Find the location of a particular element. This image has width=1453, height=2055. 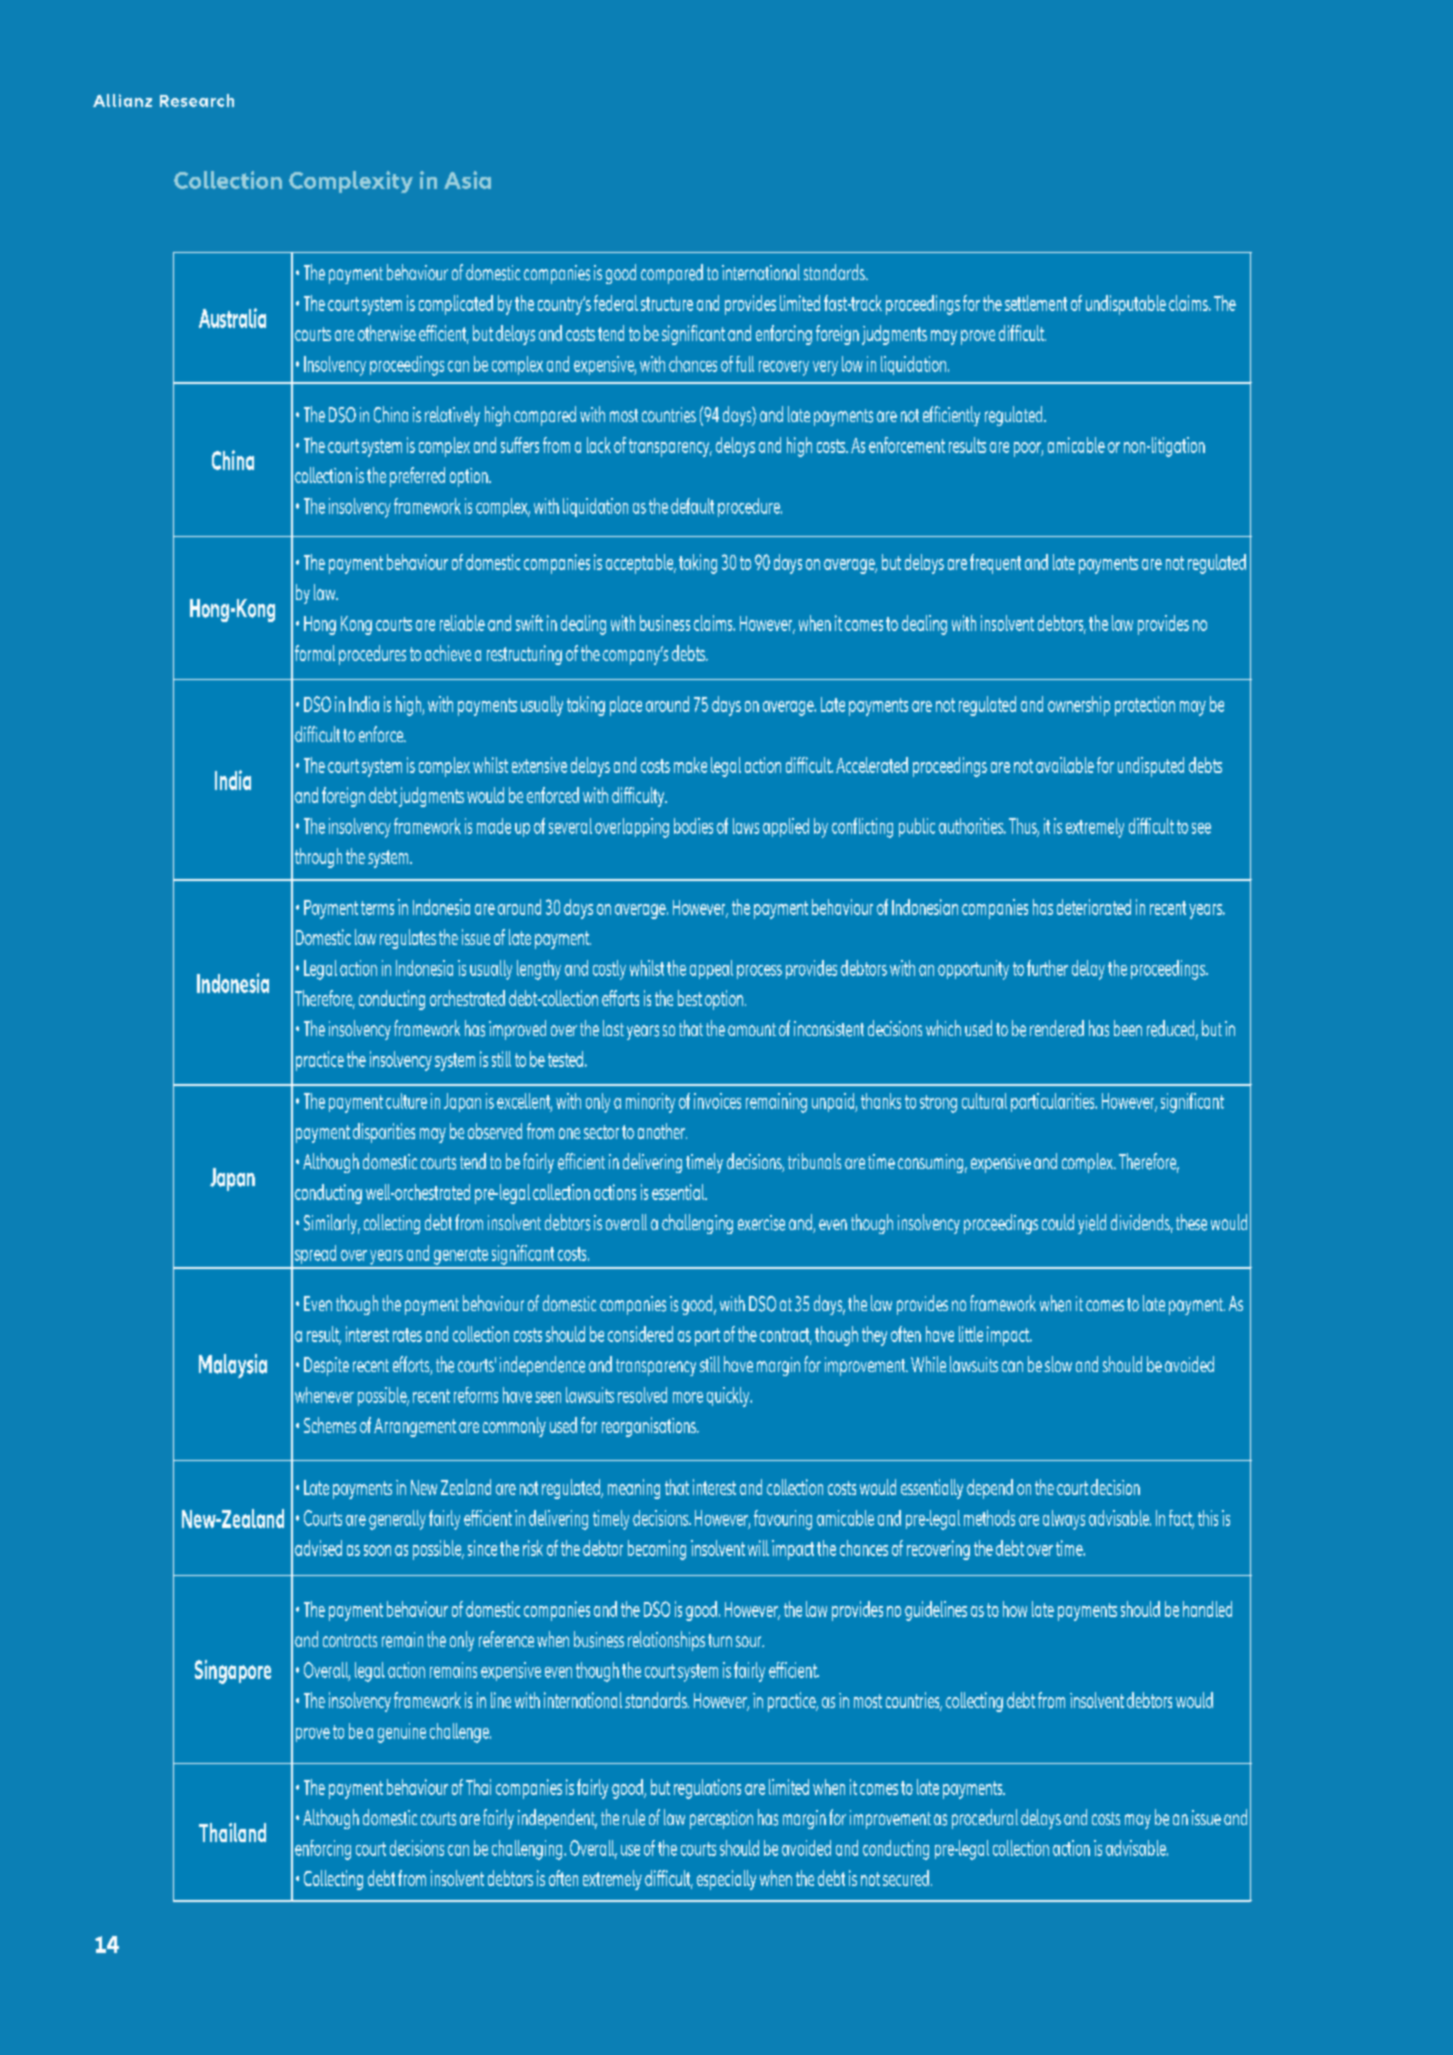

perception is located at coordinates (721, 1819).
